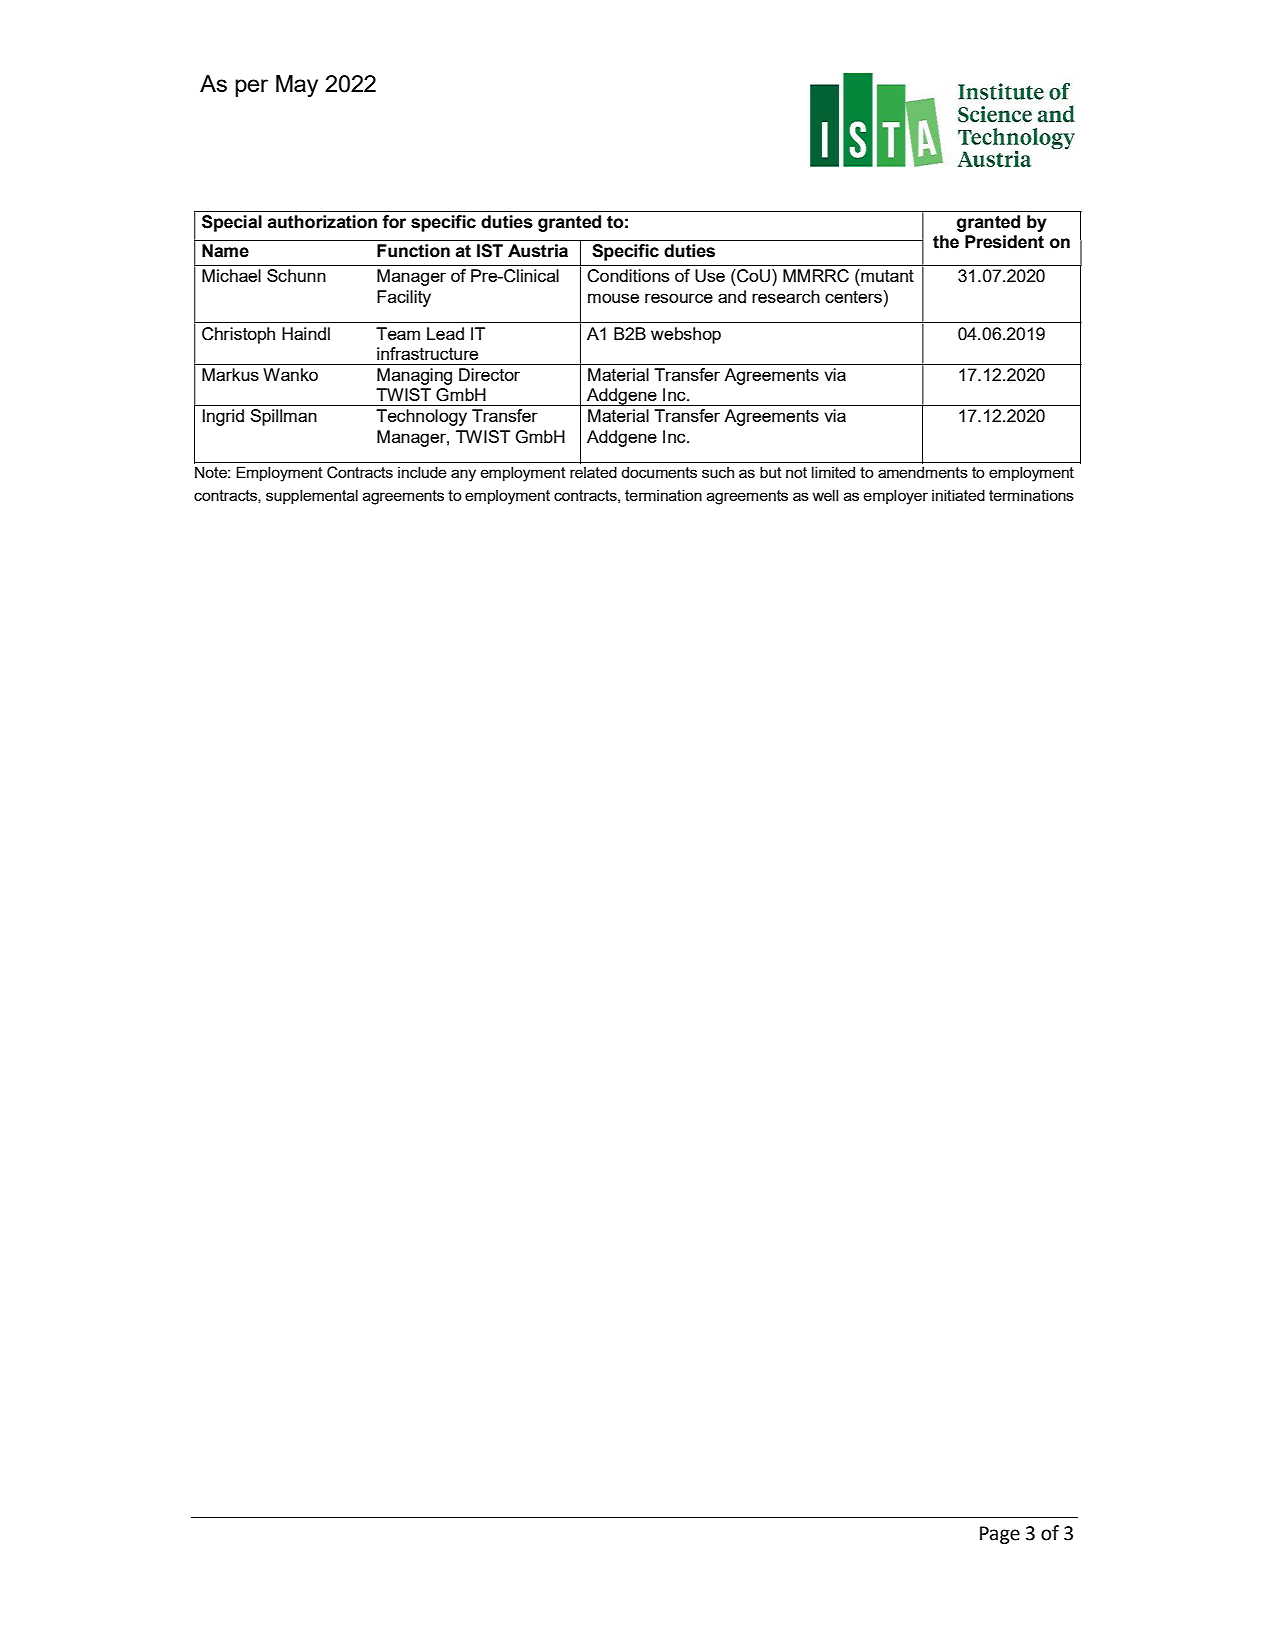 The height and width of the image is (1644, 1270). I want to click on Austria, so click(538, 251).
